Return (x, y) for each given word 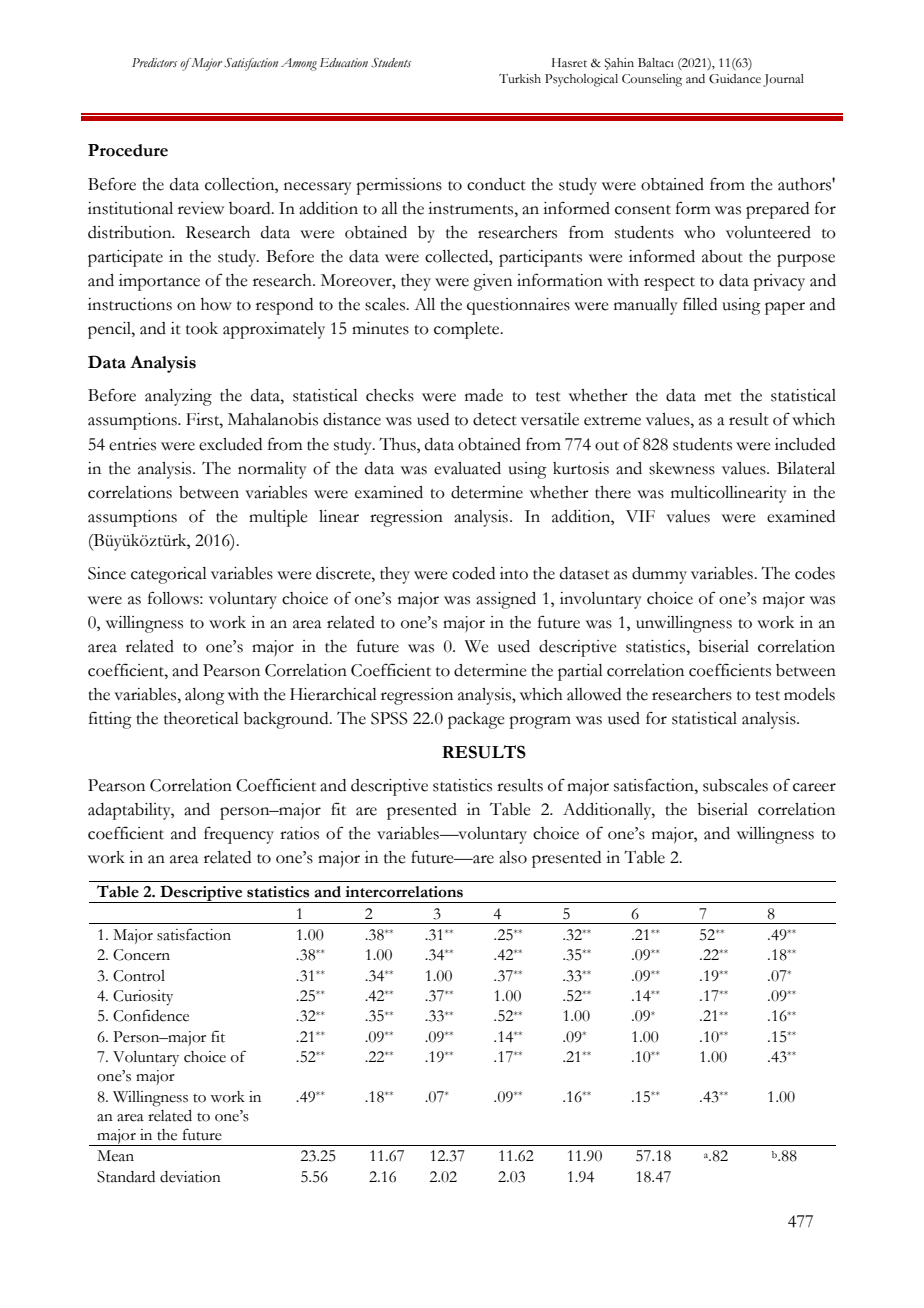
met (718, 397)
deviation (190, 1177)
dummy (659, 575)
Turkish (520, 79)
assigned (506, 600)
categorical (169, 575)
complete (468, 330)
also (513, 857)
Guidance (735, 79)
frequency (239, 835)
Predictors (154, 62)
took (202, 328)
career (814, 787)
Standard (126, 1177)
